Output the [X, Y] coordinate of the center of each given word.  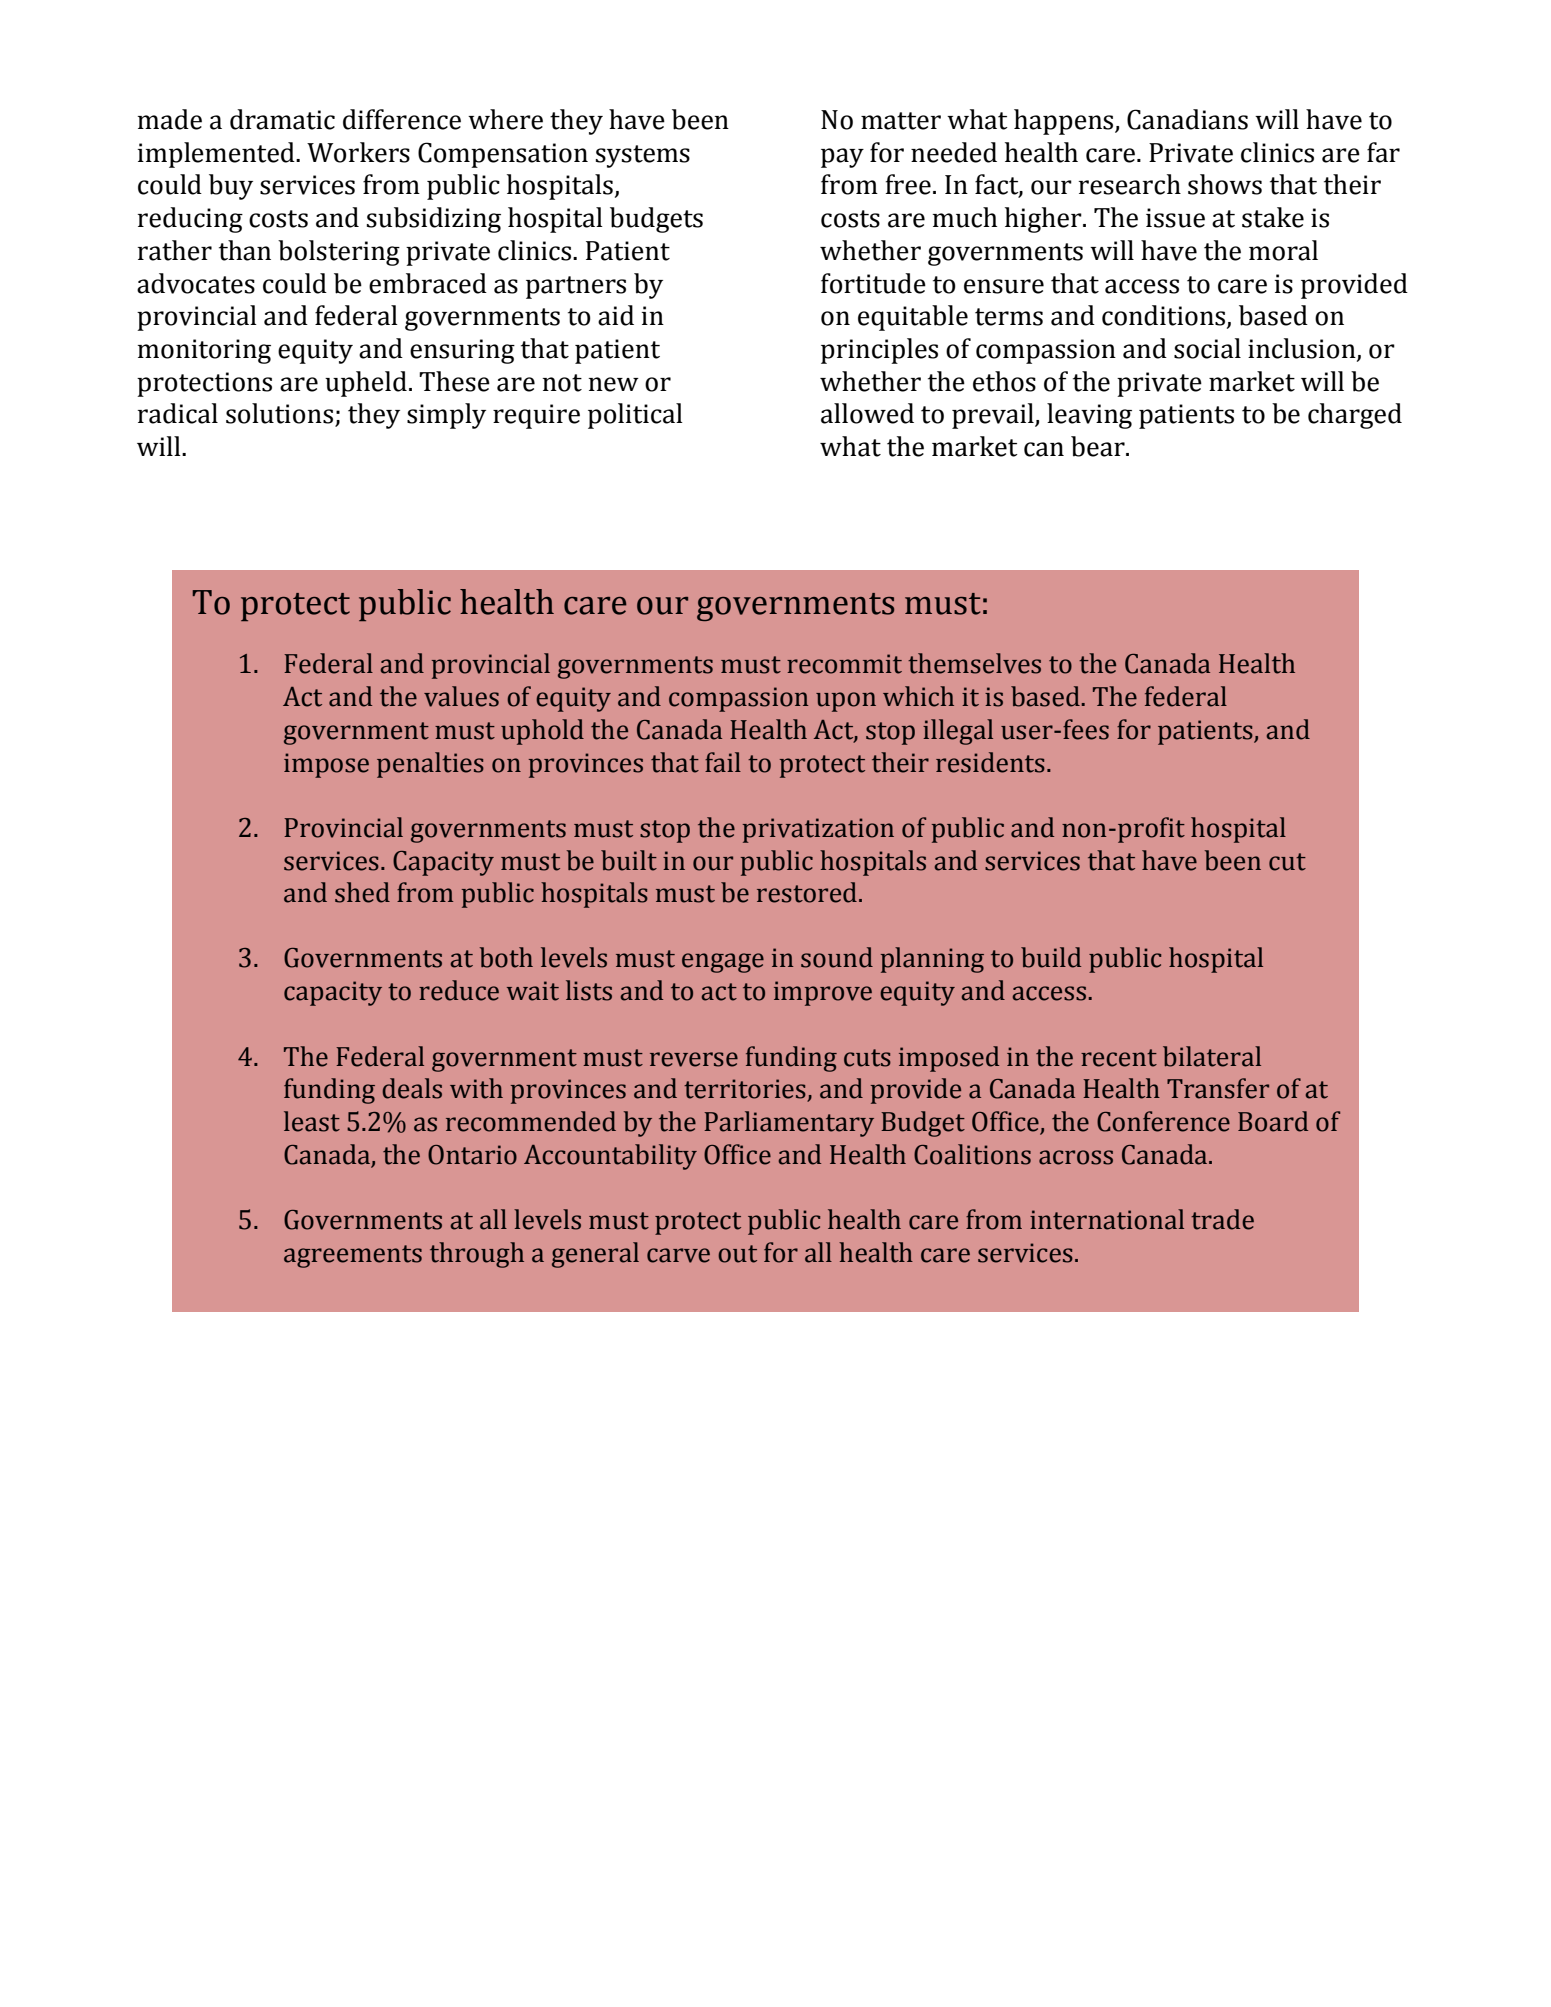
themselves [974, 663]
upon [846, 702]
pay [842, 158]
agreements [353, 1256]
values [461, 696]
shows [1225, 184]
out [737, 1254]
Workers [358, 152]
